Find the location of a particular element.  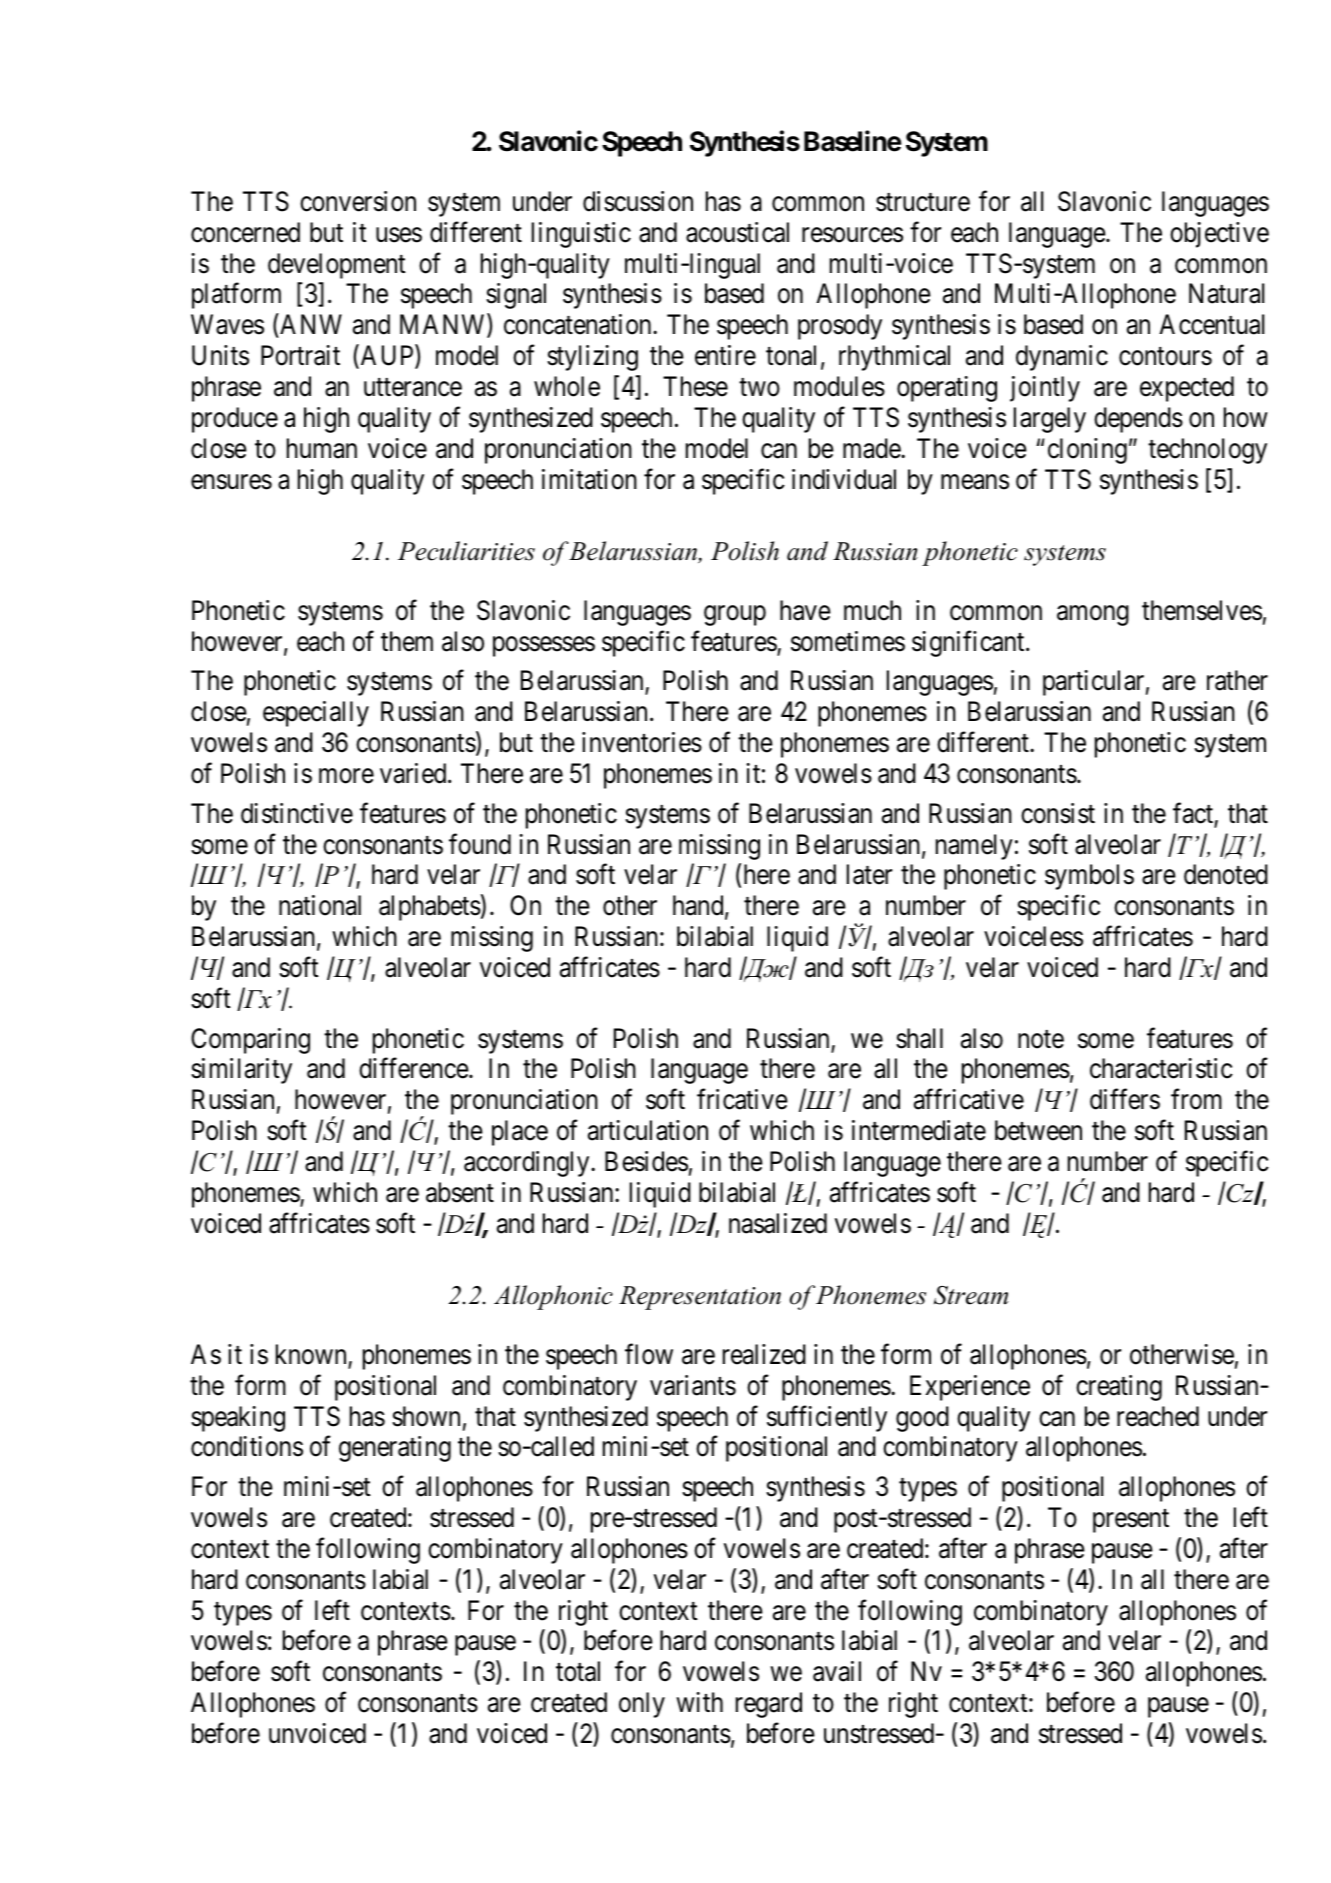

total is located at coordinates (578, 1671).
